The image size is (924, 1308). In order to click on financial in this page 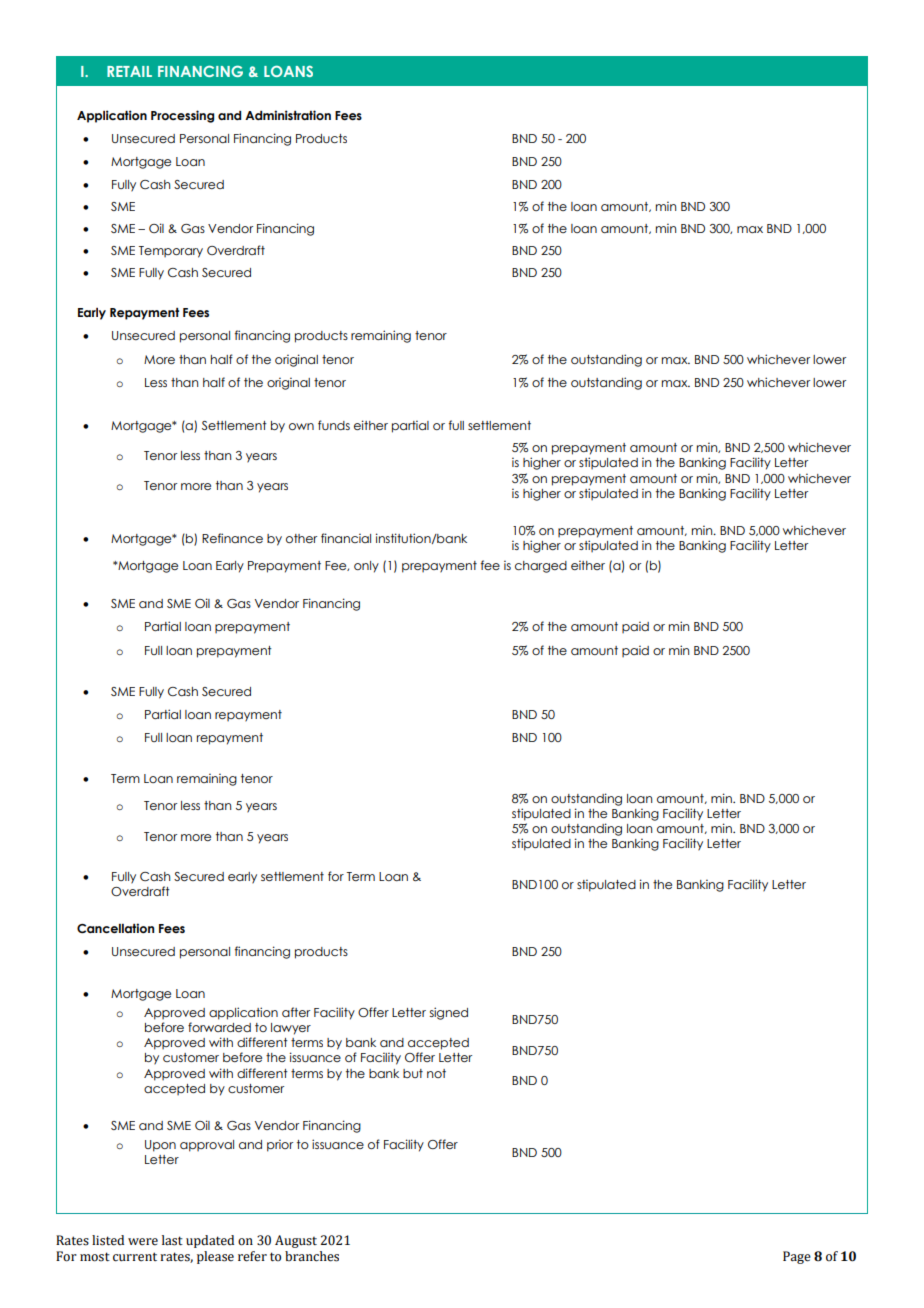, I will do `click(346, 538)`.
